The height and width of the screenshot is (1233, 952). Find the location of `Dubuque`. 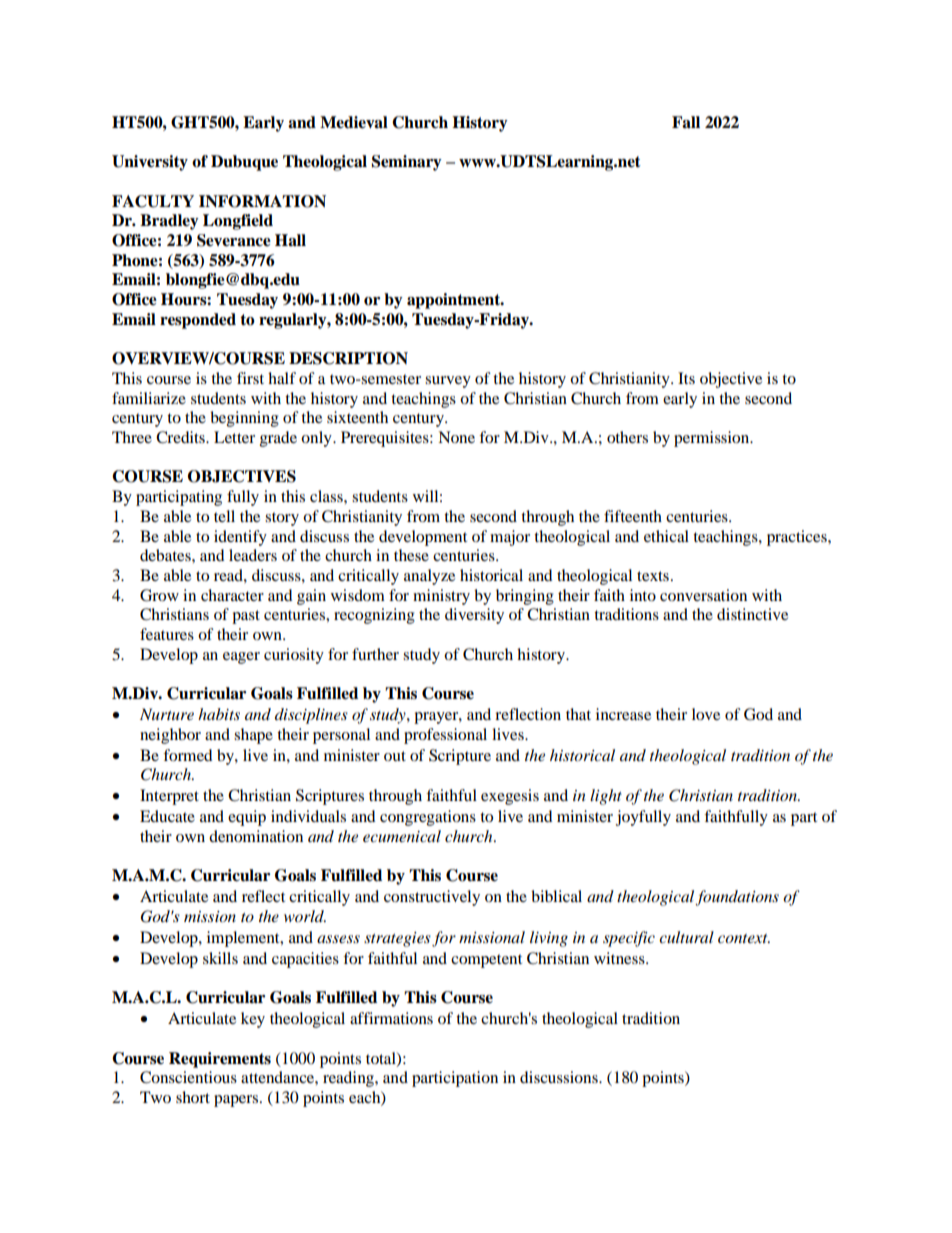

Dubuque is located at coordinates (244, 163).
